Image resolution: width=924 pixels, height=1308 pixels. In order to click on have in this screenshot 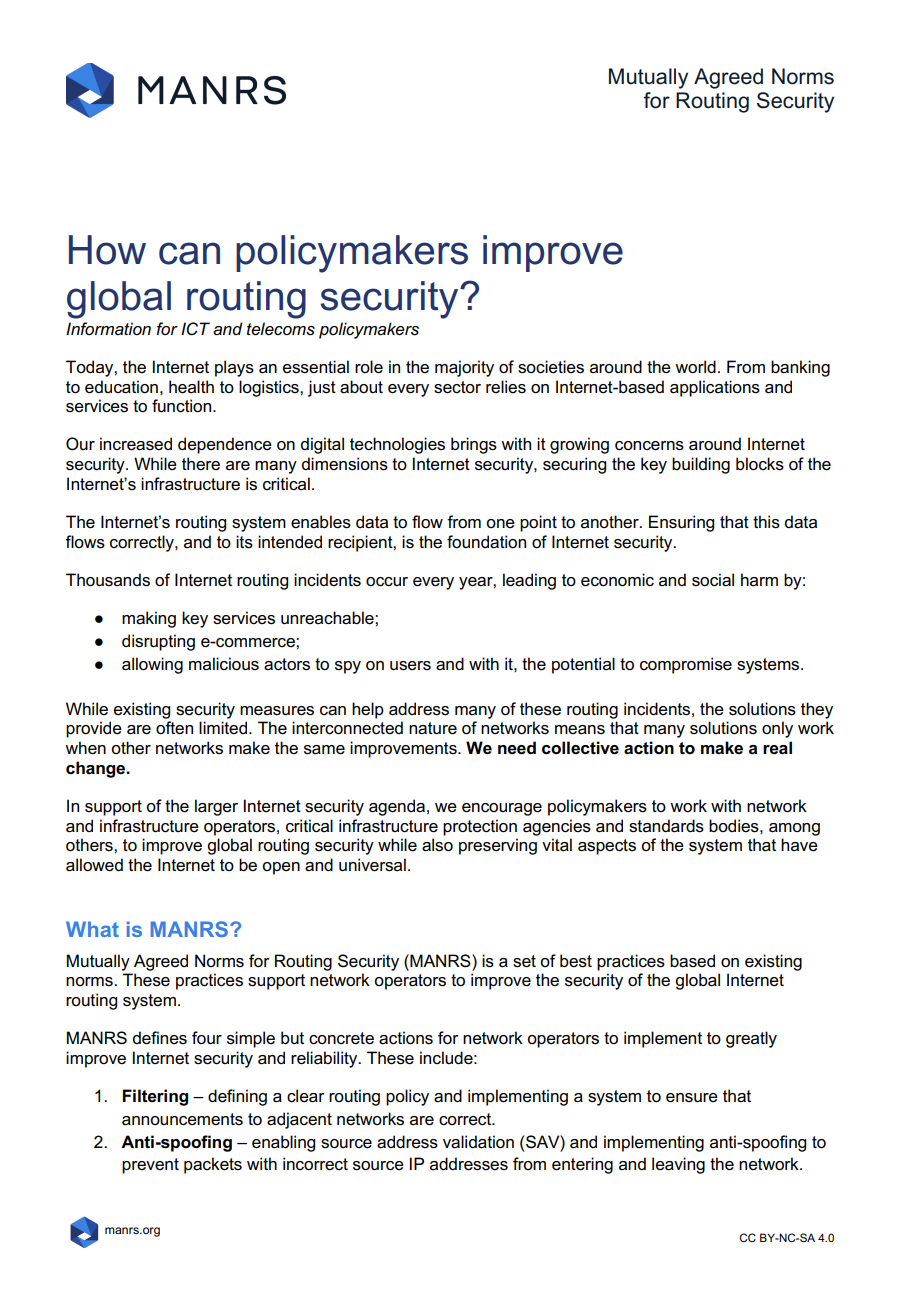, I will do `click(799, 845)`.
